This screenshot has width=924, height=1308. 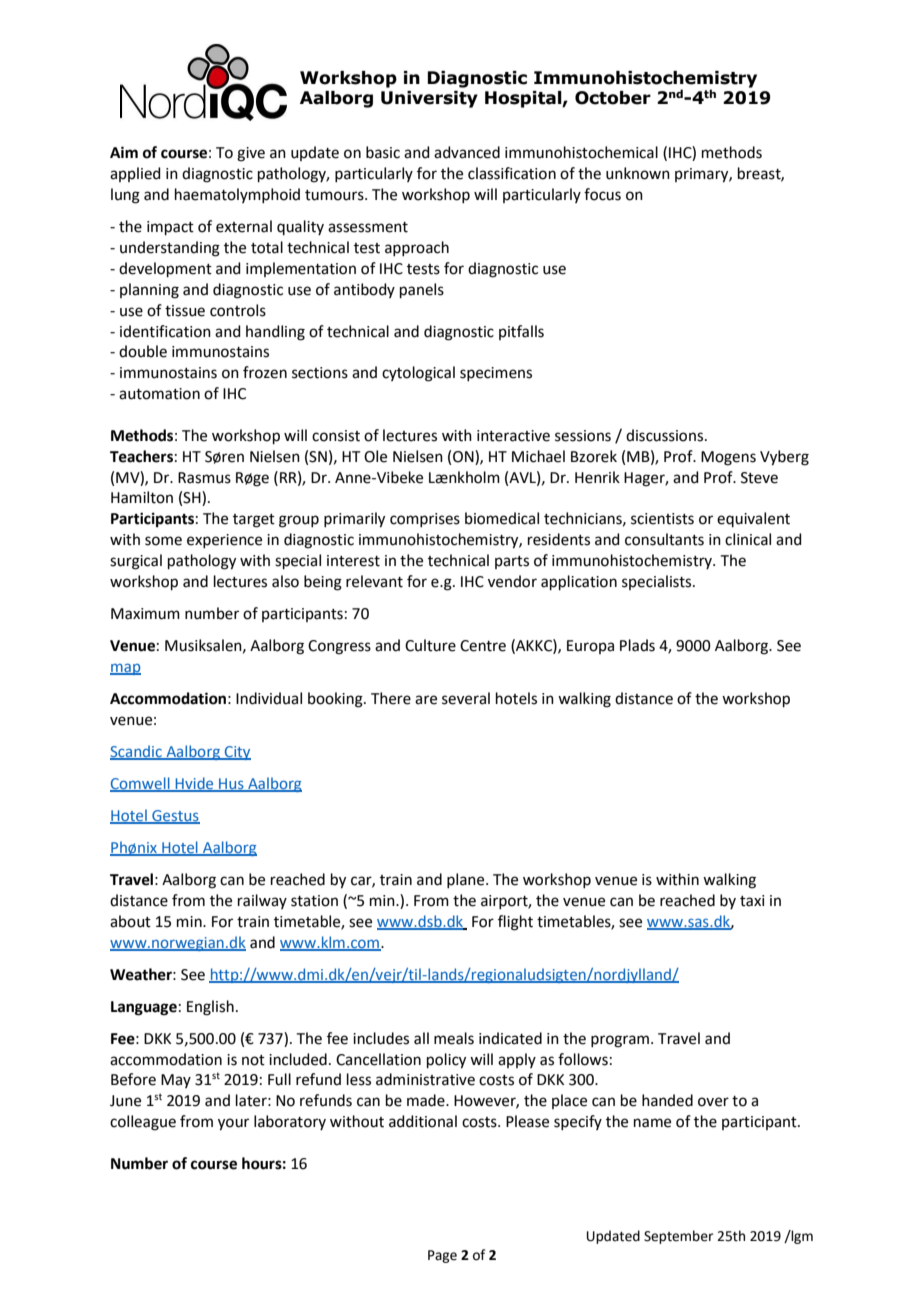 What do you see at coordinates (467, 880) in the screenshot?
I see `plane` at bounding box center [467, 880].
